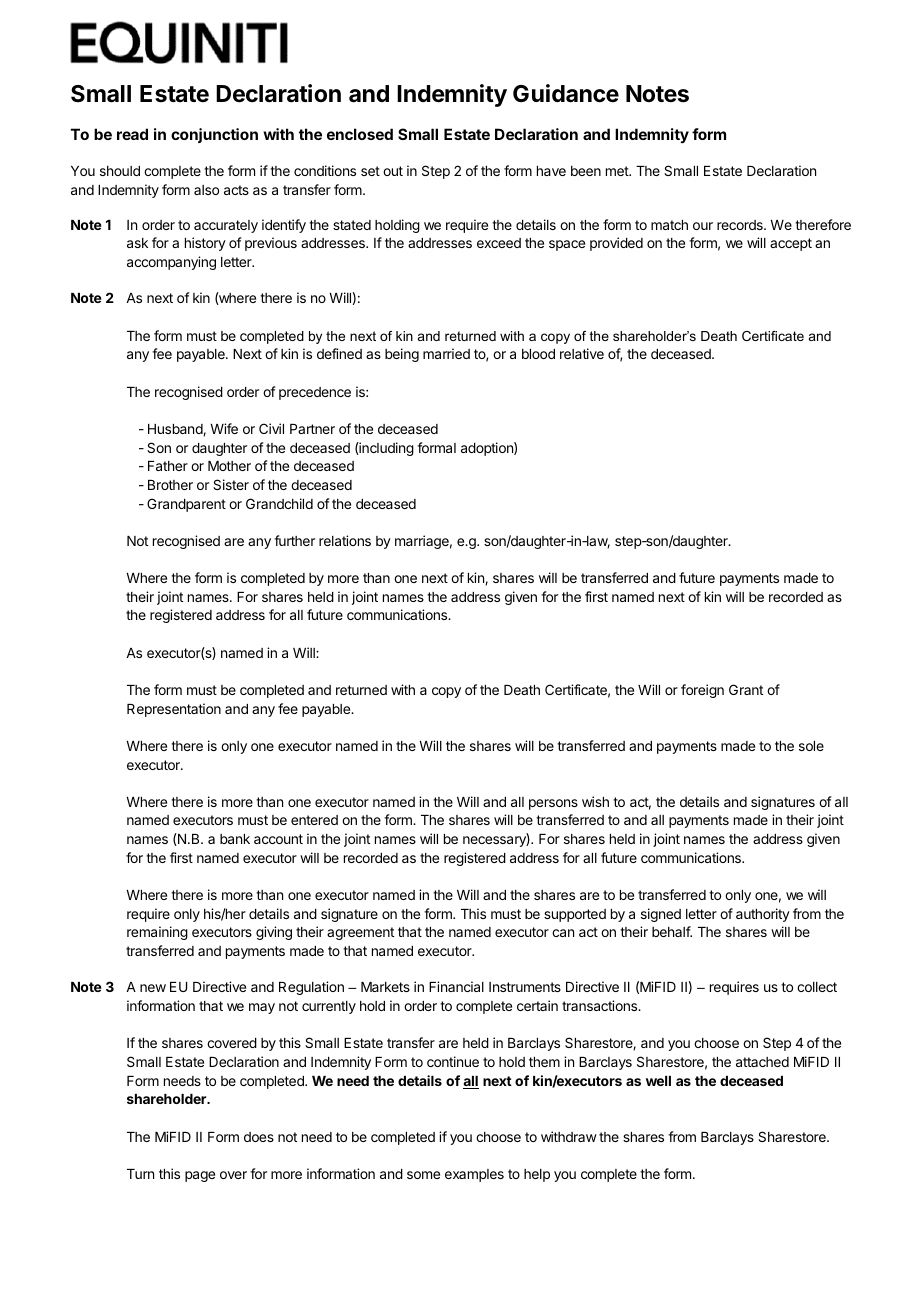 The width and height of the page is (924, 1308). Describe the element at coordinates (214, 135) in the page. I see `conjunction` at that location.
